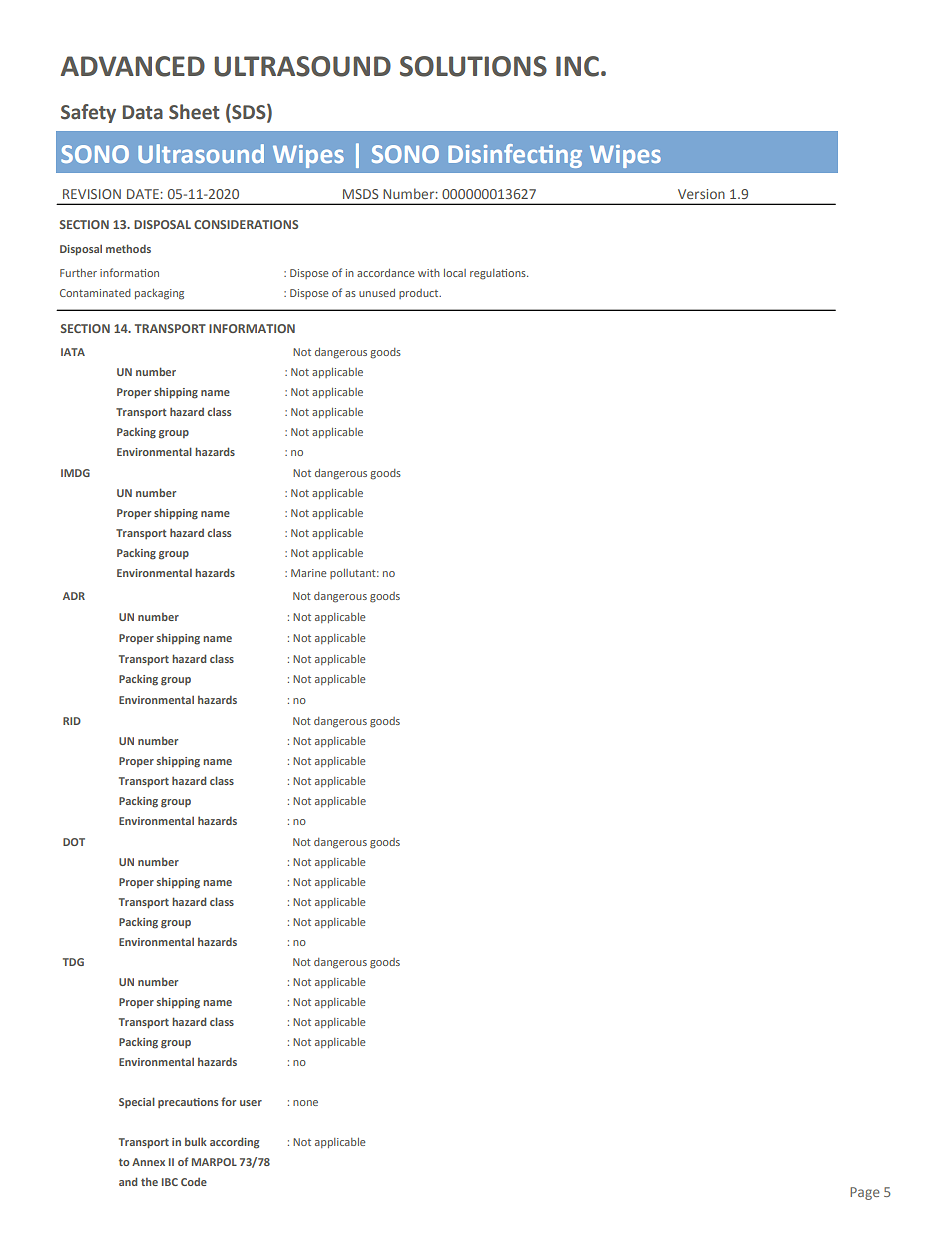 The height and width of the document is (1233, 952). Describe the element at coordinates (701, 194) in the document. I see `Version` at that location.
